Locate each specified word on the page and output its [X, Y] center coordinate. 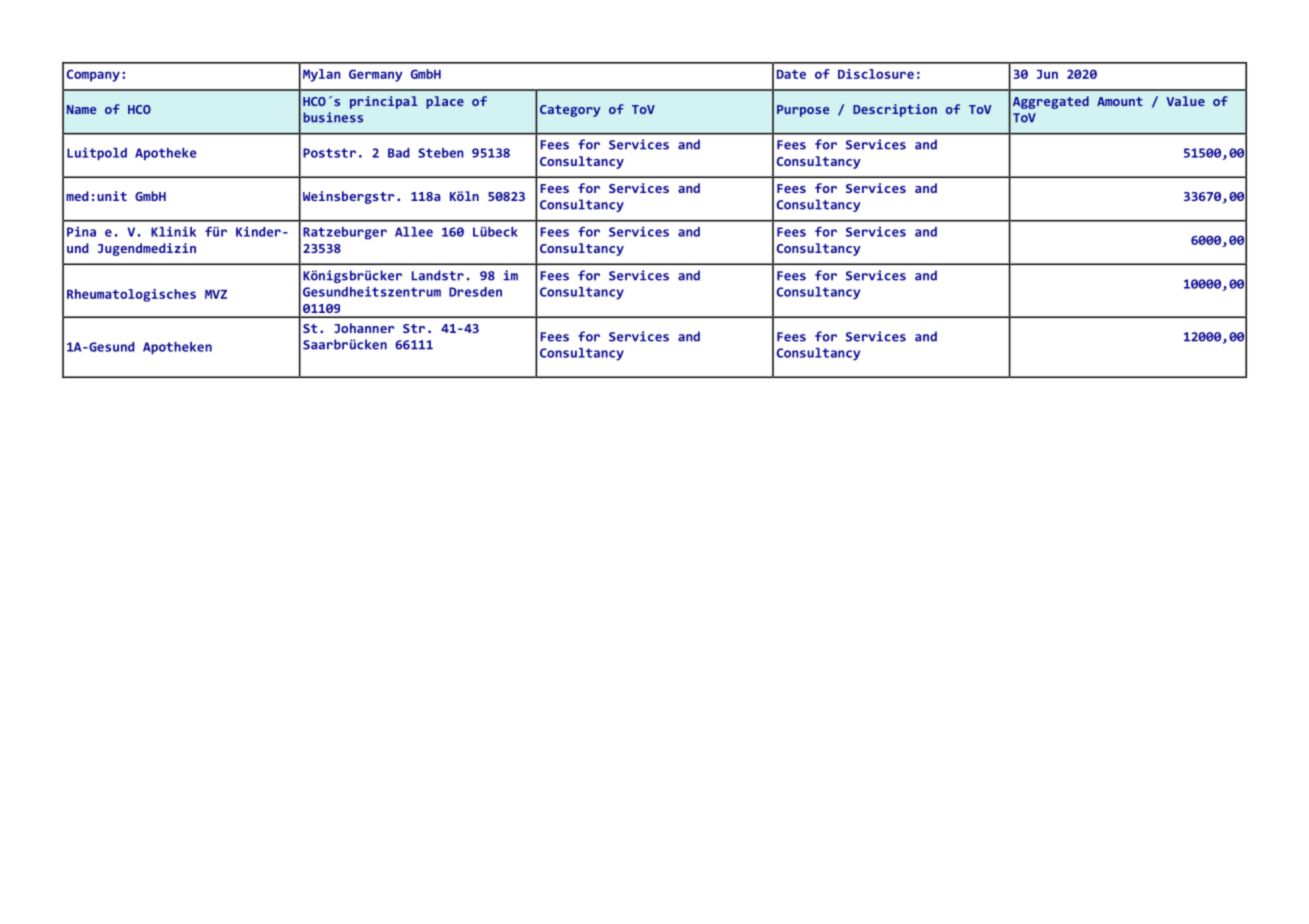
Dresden [475, 292]
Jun [1047, 74]
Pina [81, 231]
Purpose [803, 111]
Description [895, 110]
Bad [399, 153]
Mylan [322, 75]
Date [791, 74]
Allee [414, 232]
